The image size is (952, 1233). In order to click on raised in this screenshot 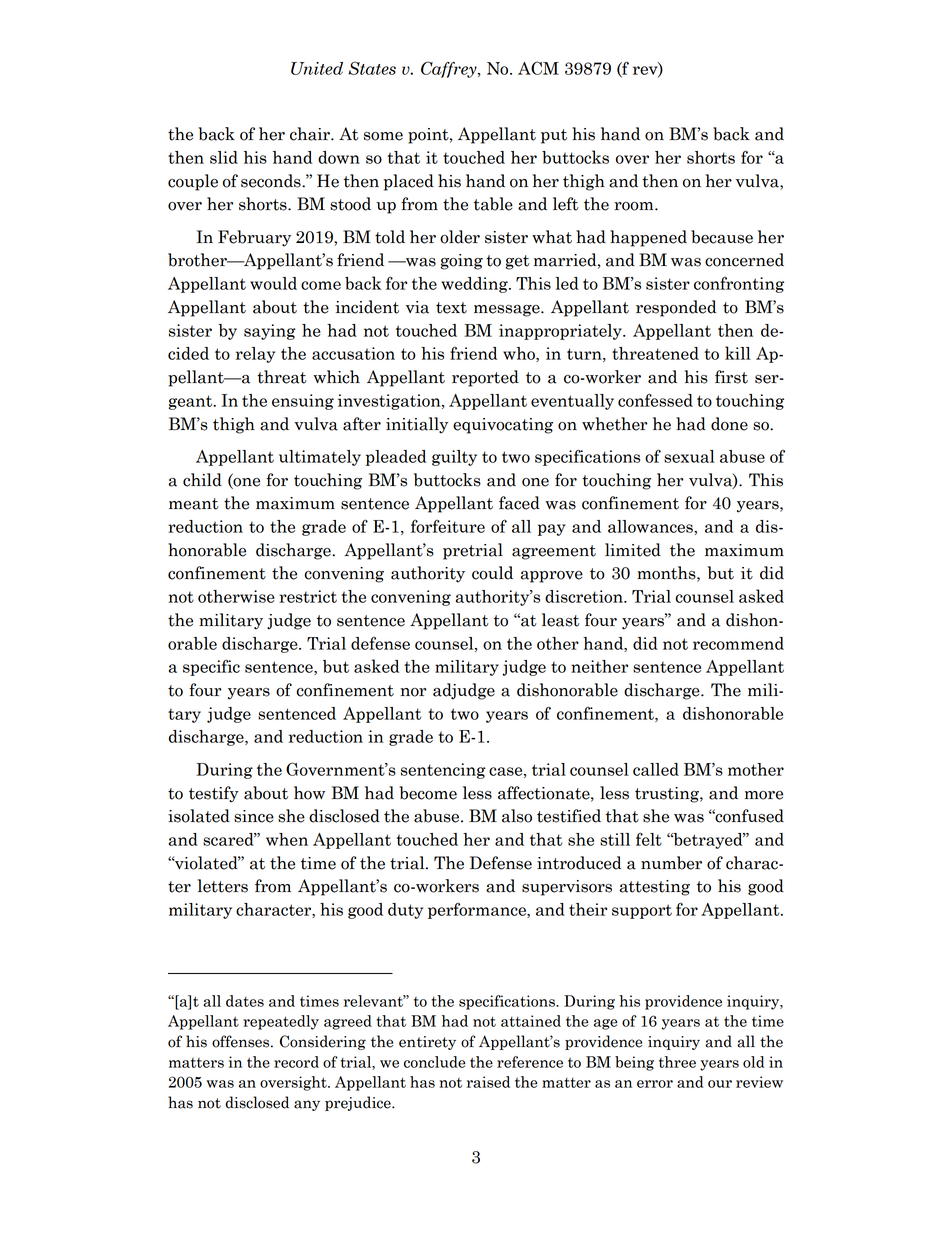, I will do `click(488, 1082)`.
